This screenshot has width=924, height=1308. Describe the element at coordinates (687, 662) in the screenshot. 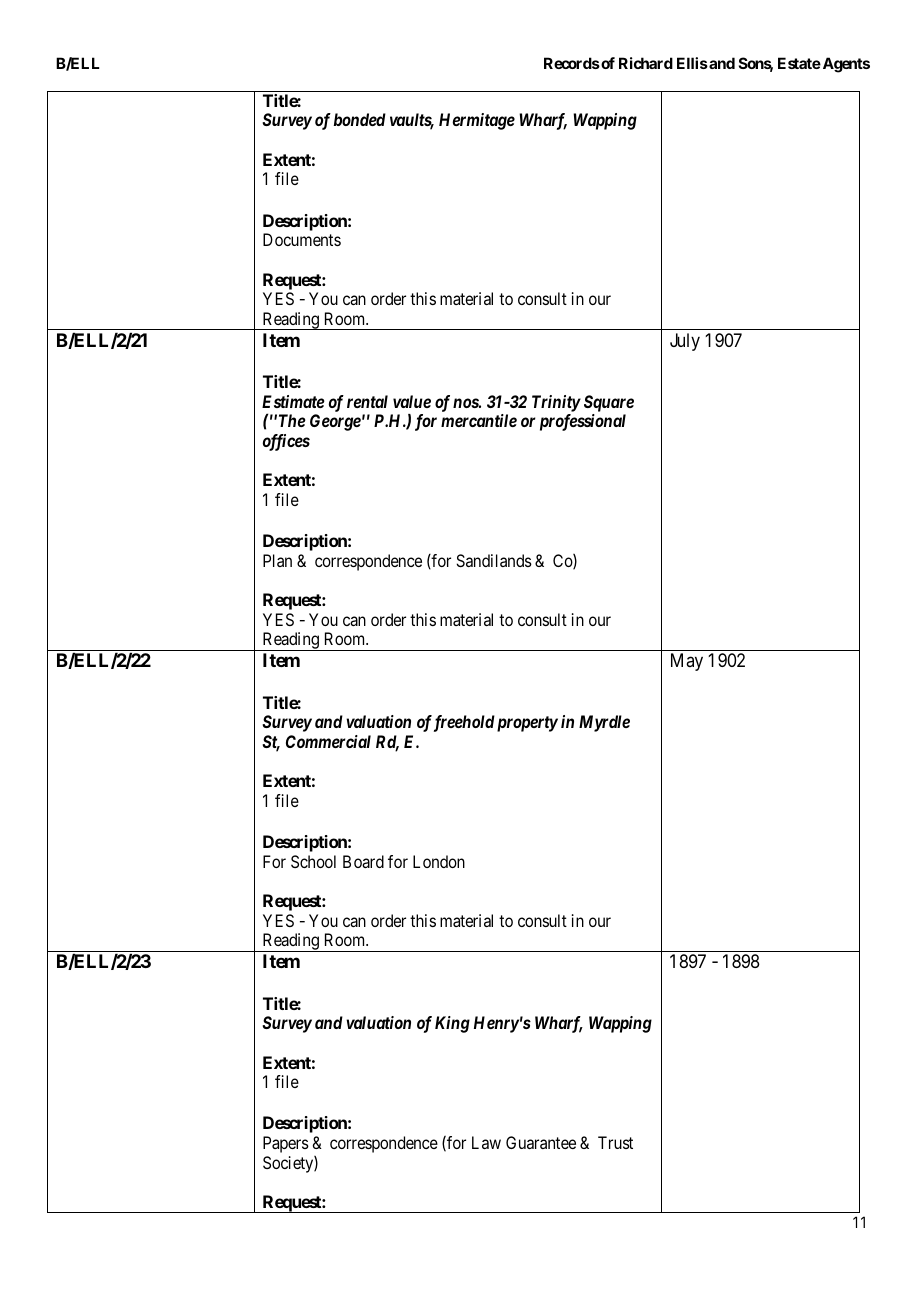

I see `May` at that location.
